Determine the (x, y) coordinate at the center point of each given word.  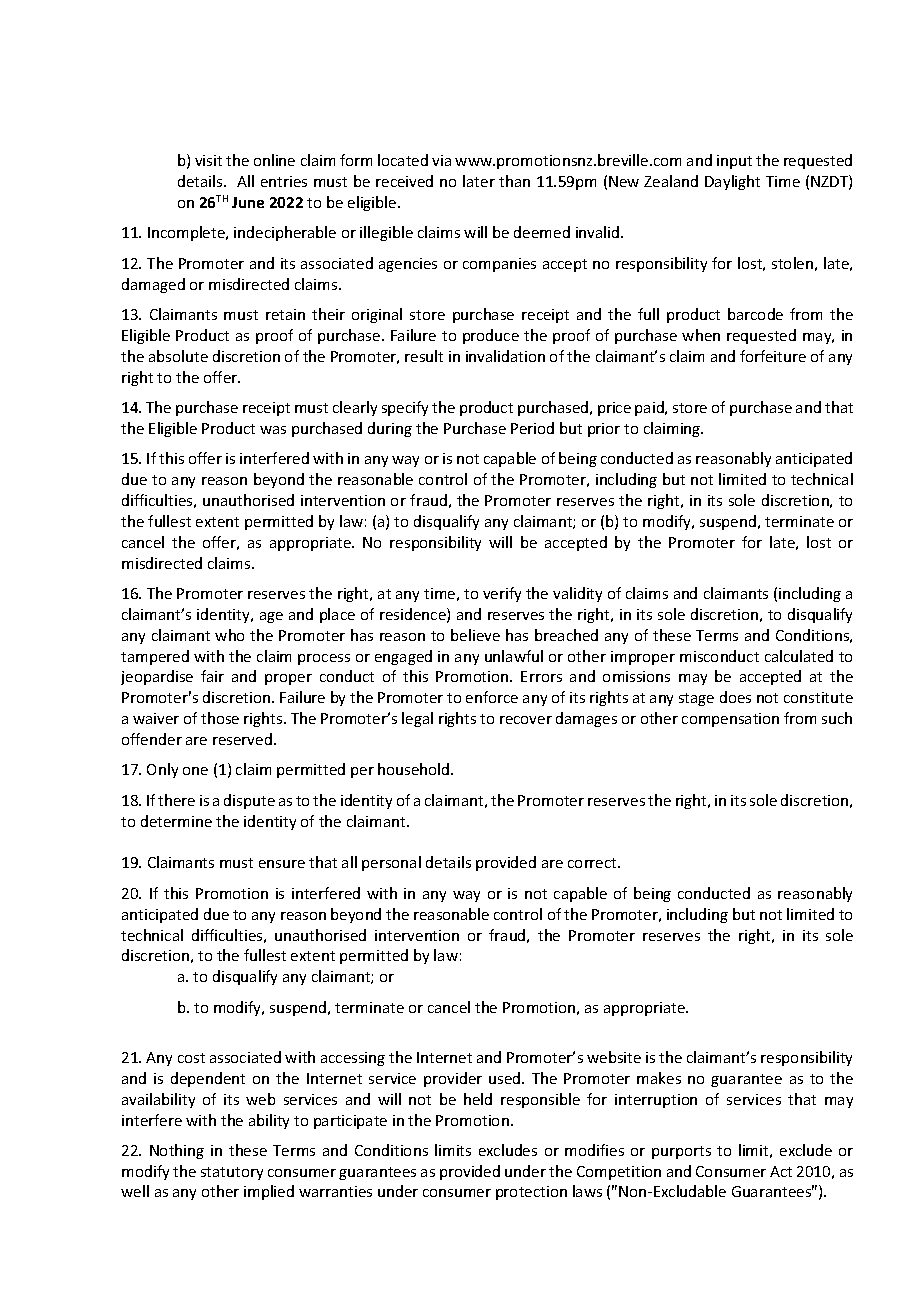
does (735, 697)
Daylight (732, 182)
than (514, 181)
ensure (282, 864)
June (248, 202)
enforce (492, 697)
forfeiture (773, 356)
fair (212, 676)
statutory (232, 1173)
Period (532, 428)
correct (593, 863)
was (273, 430)
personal (391, 863)
